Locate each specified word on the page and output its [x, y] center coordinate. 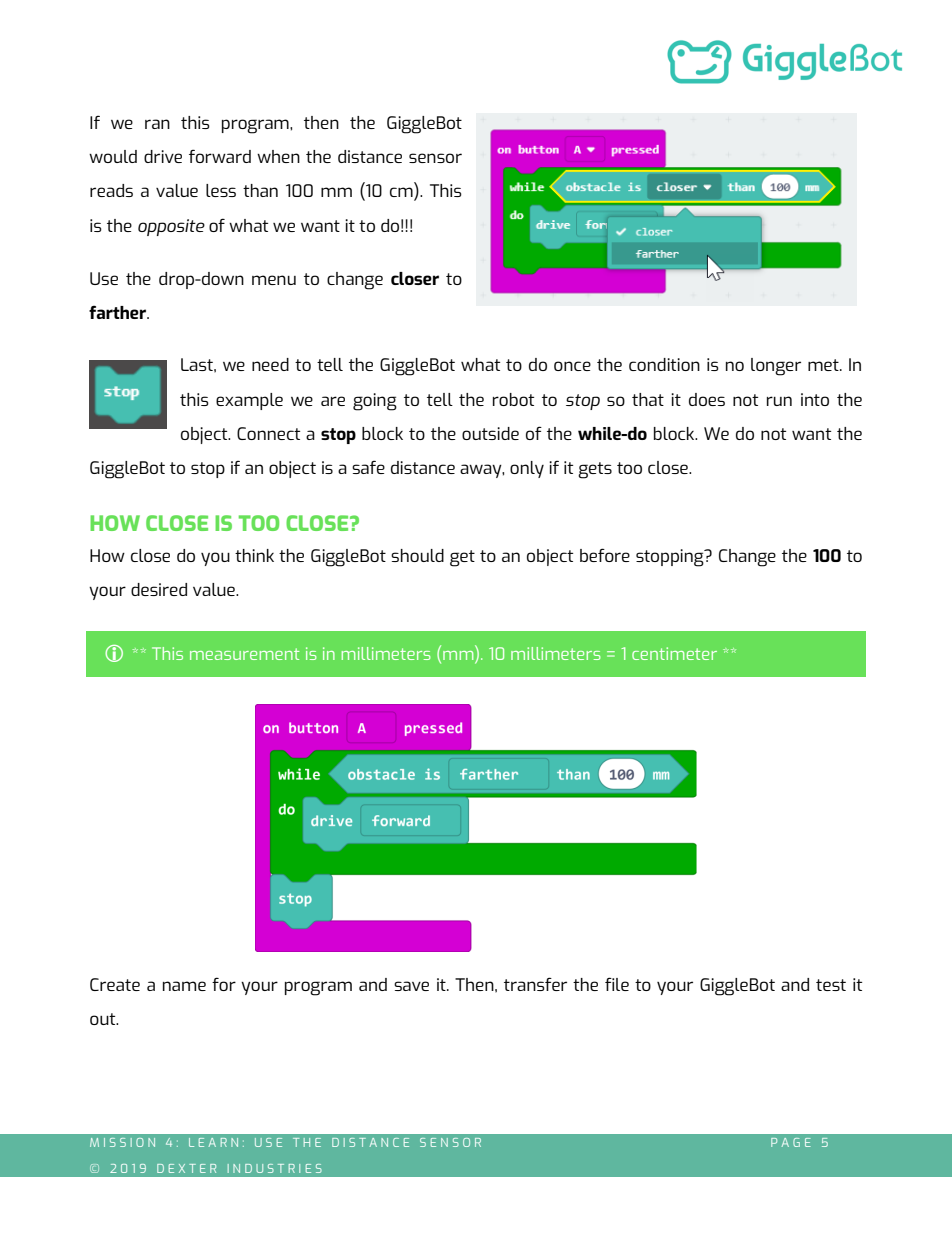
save [411, 986]
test [831, 985]
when [278, 156]
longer [776, 367]
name [184, 986]
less [221, 190]
